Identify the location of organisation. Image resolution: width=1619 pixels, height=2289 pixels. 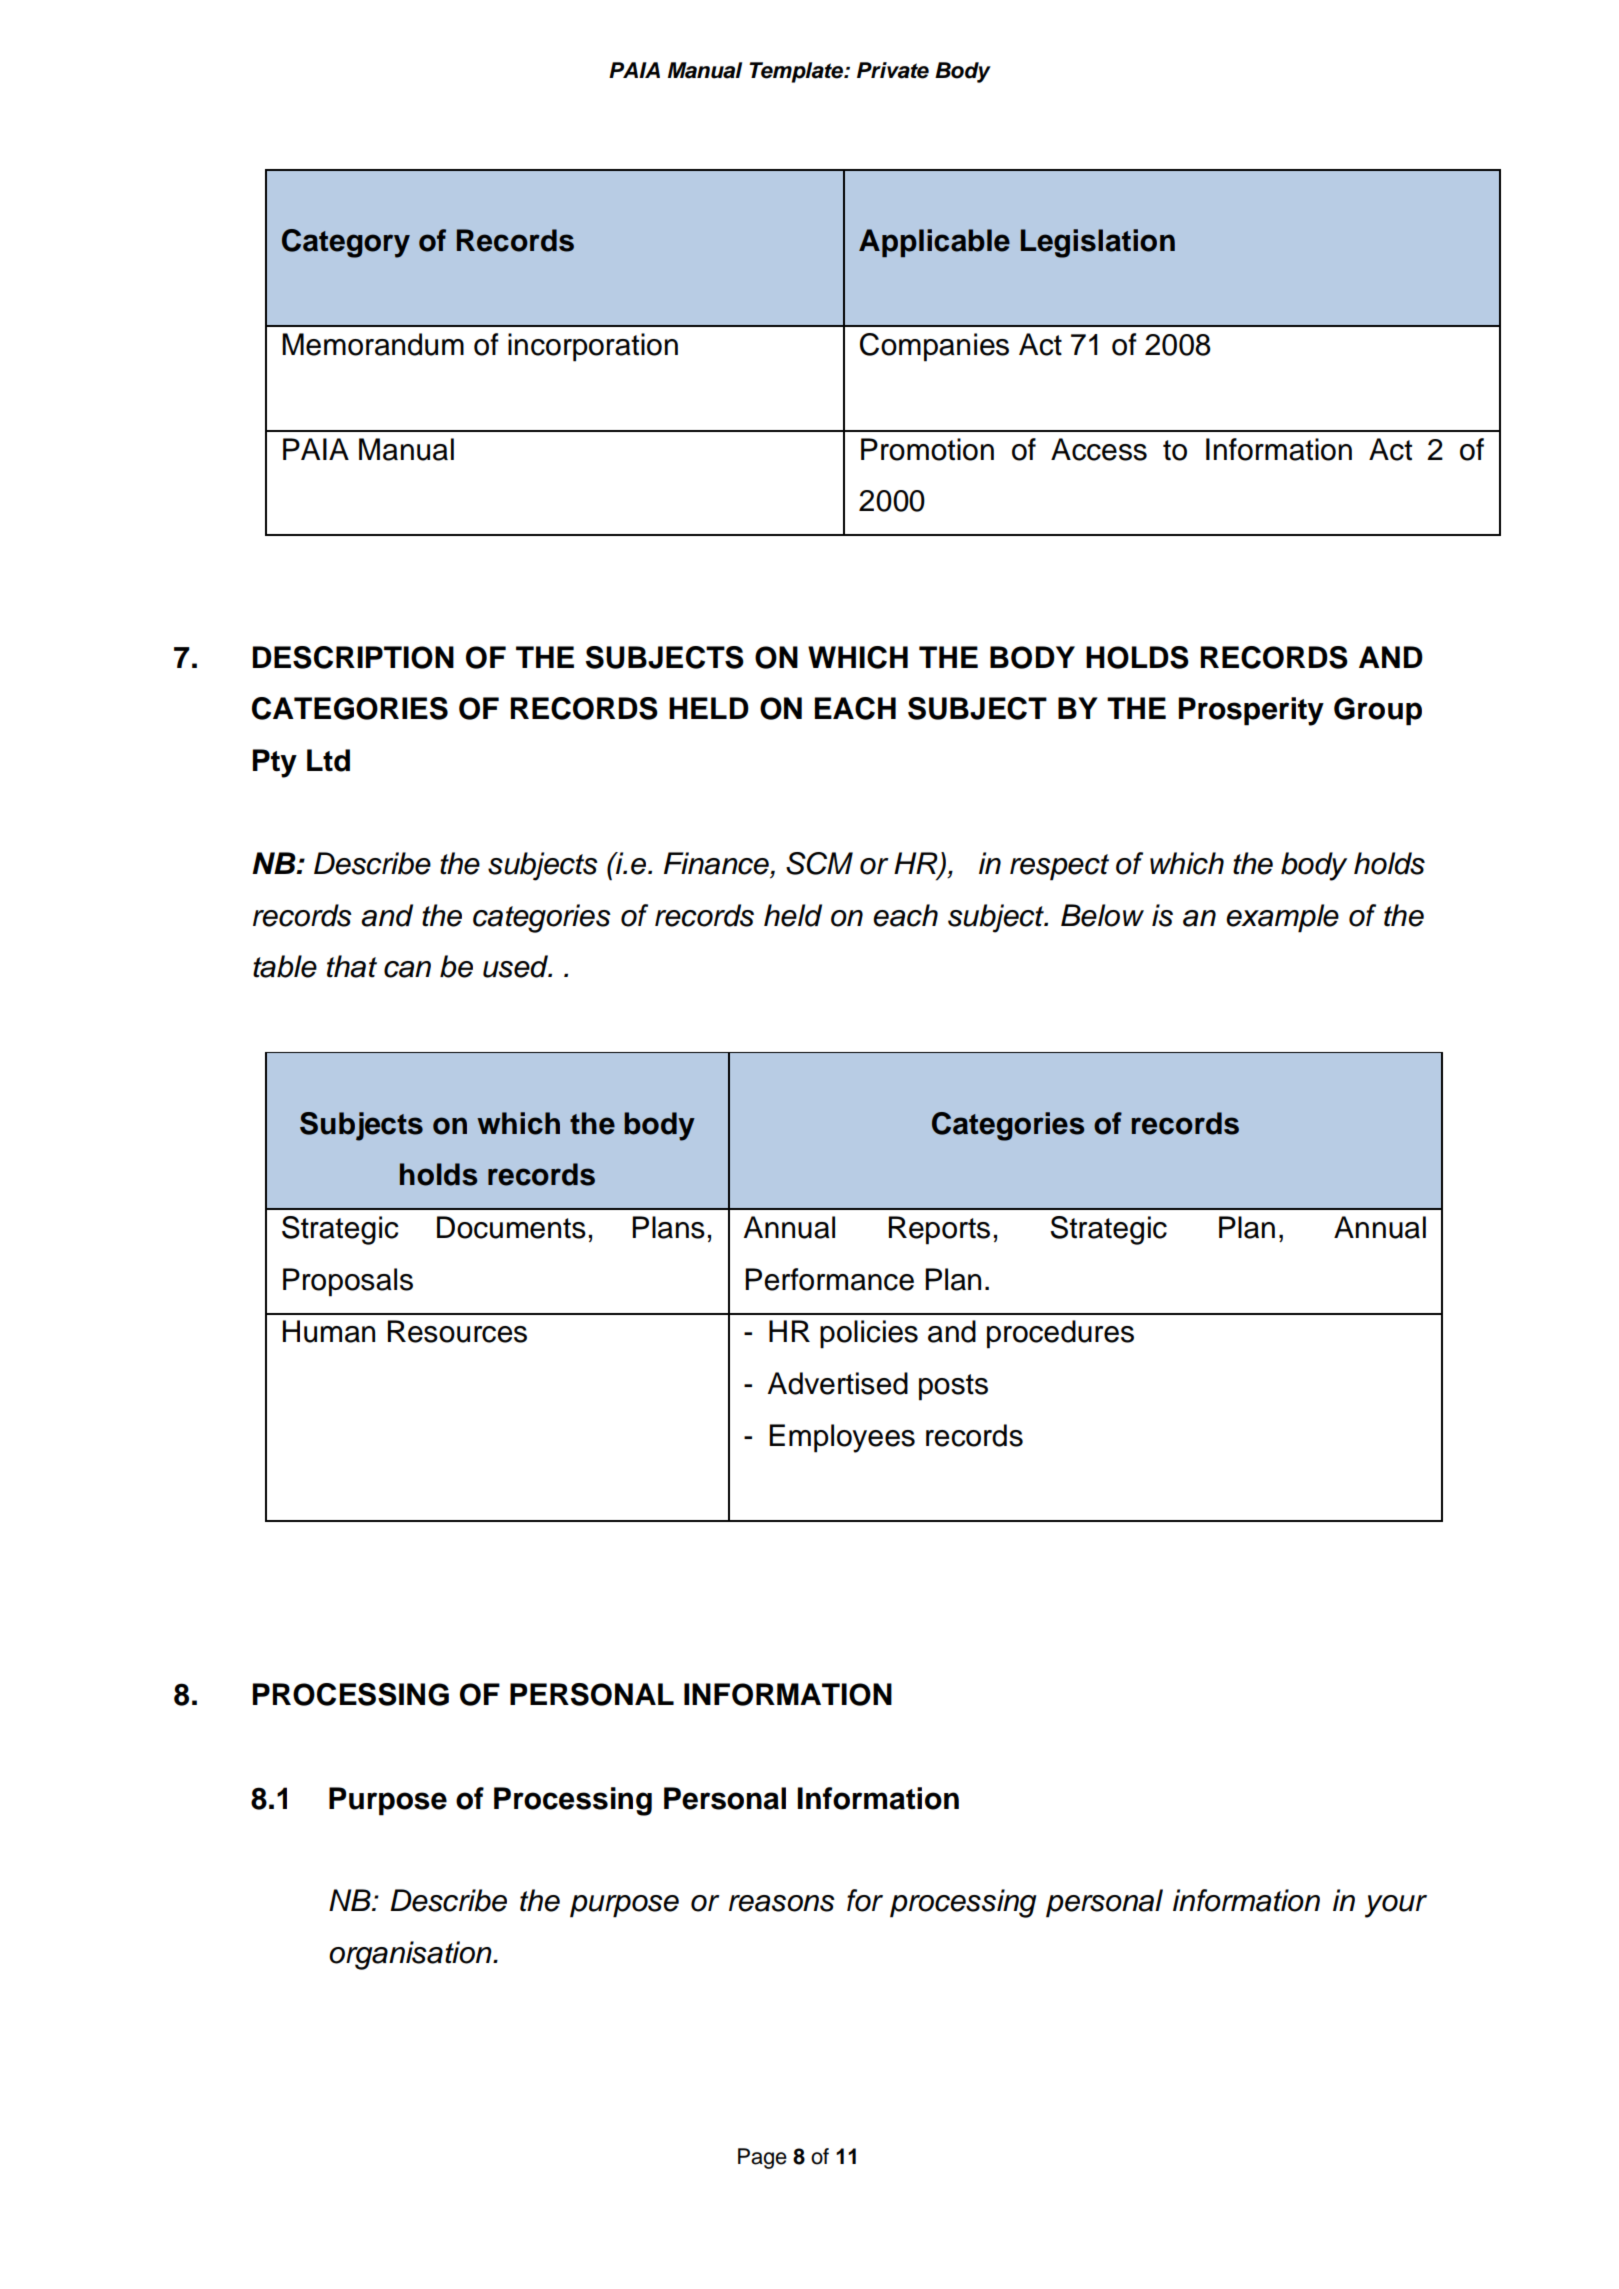
(411, 1955).
